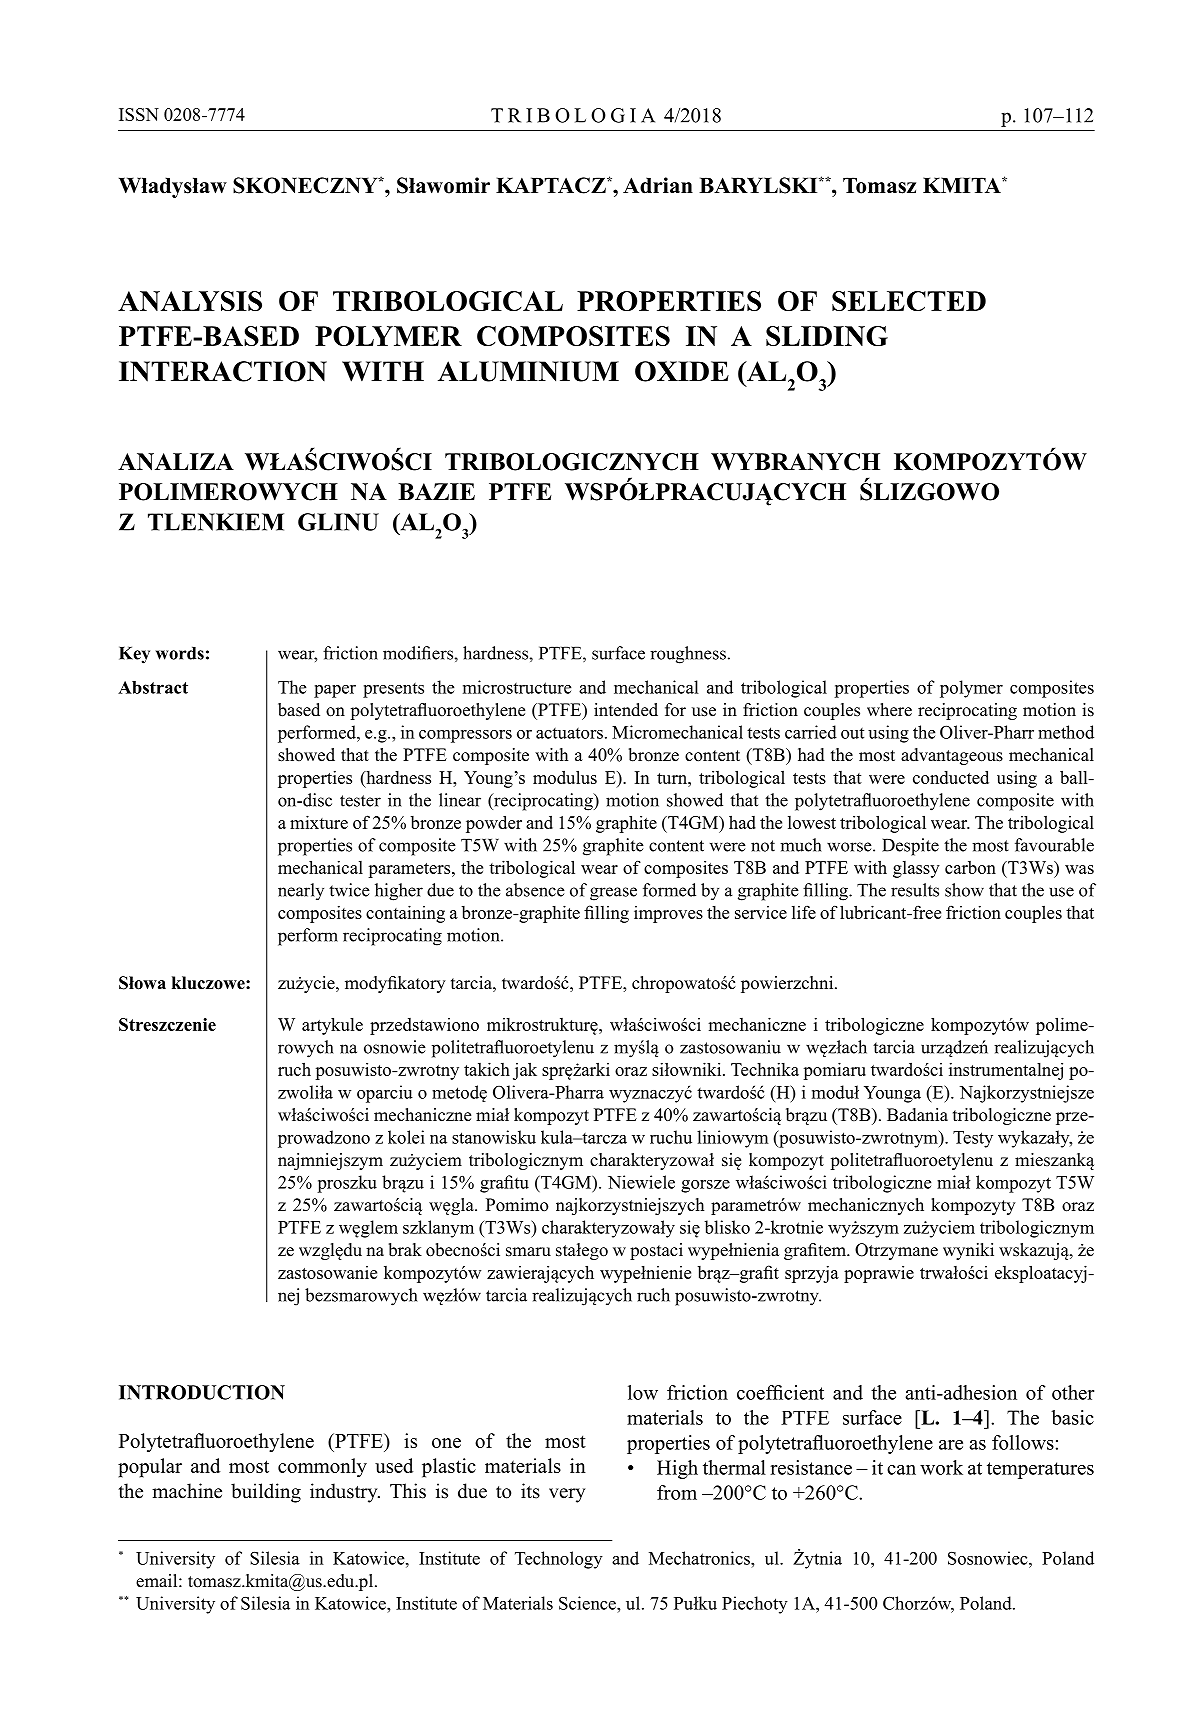  Describe the element at coordinates (139, 114) in the page. I see `ISSN` at that location.
